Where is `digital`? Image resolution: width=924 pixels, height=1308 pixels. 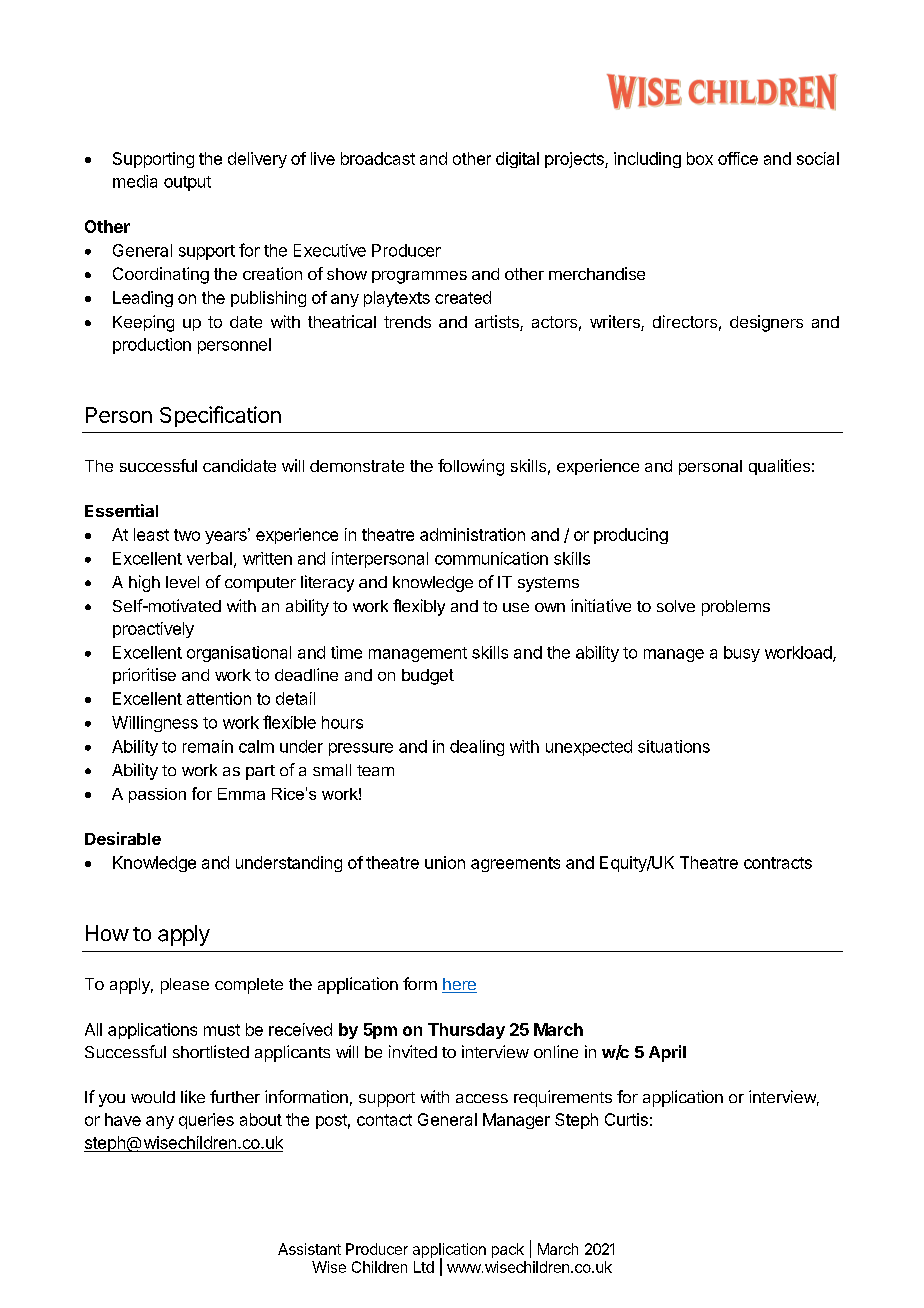 digital is located at coordinates (517, 160).
